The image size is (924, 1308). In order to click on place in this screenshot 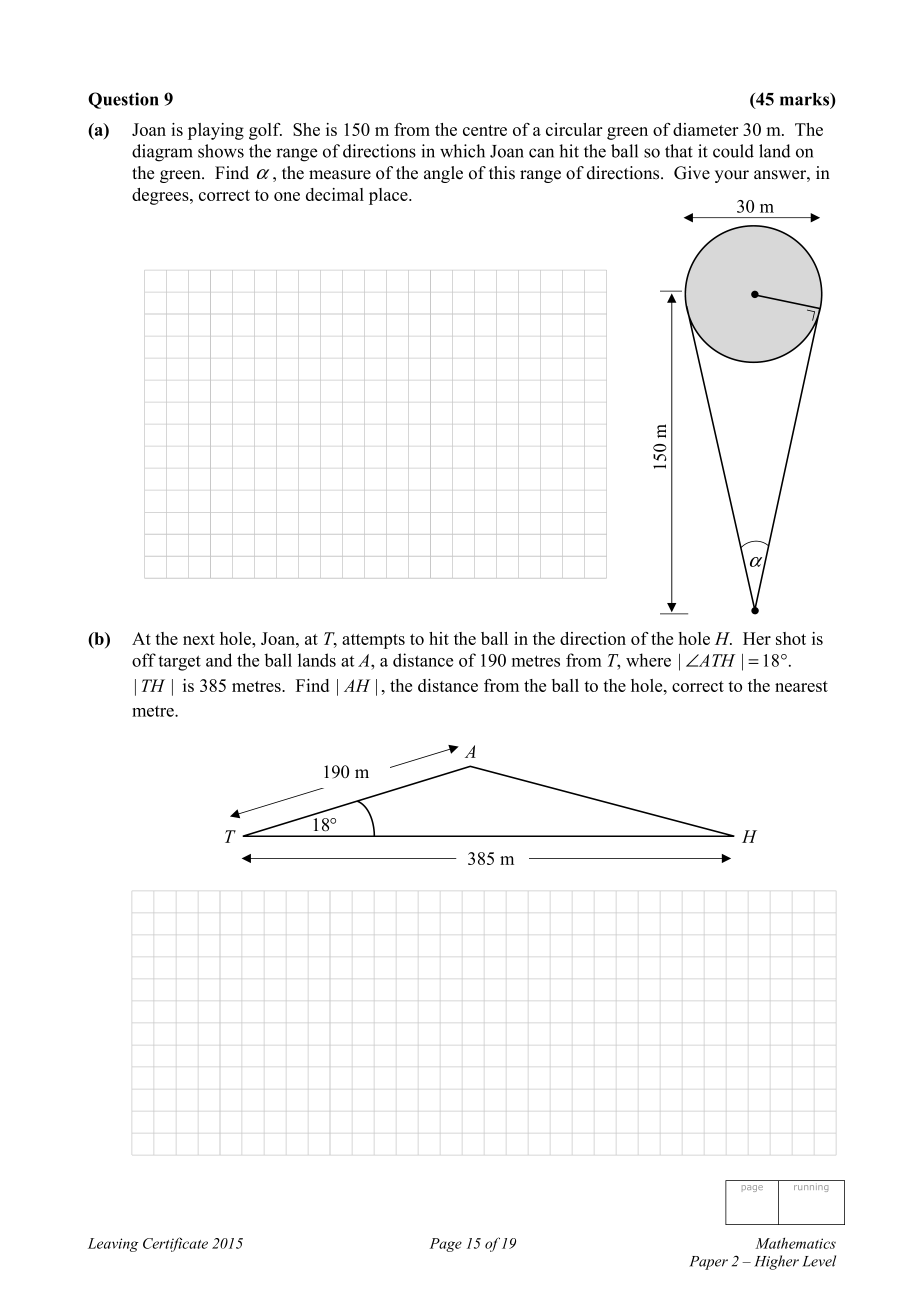, I will do `click(389, 196)`.
